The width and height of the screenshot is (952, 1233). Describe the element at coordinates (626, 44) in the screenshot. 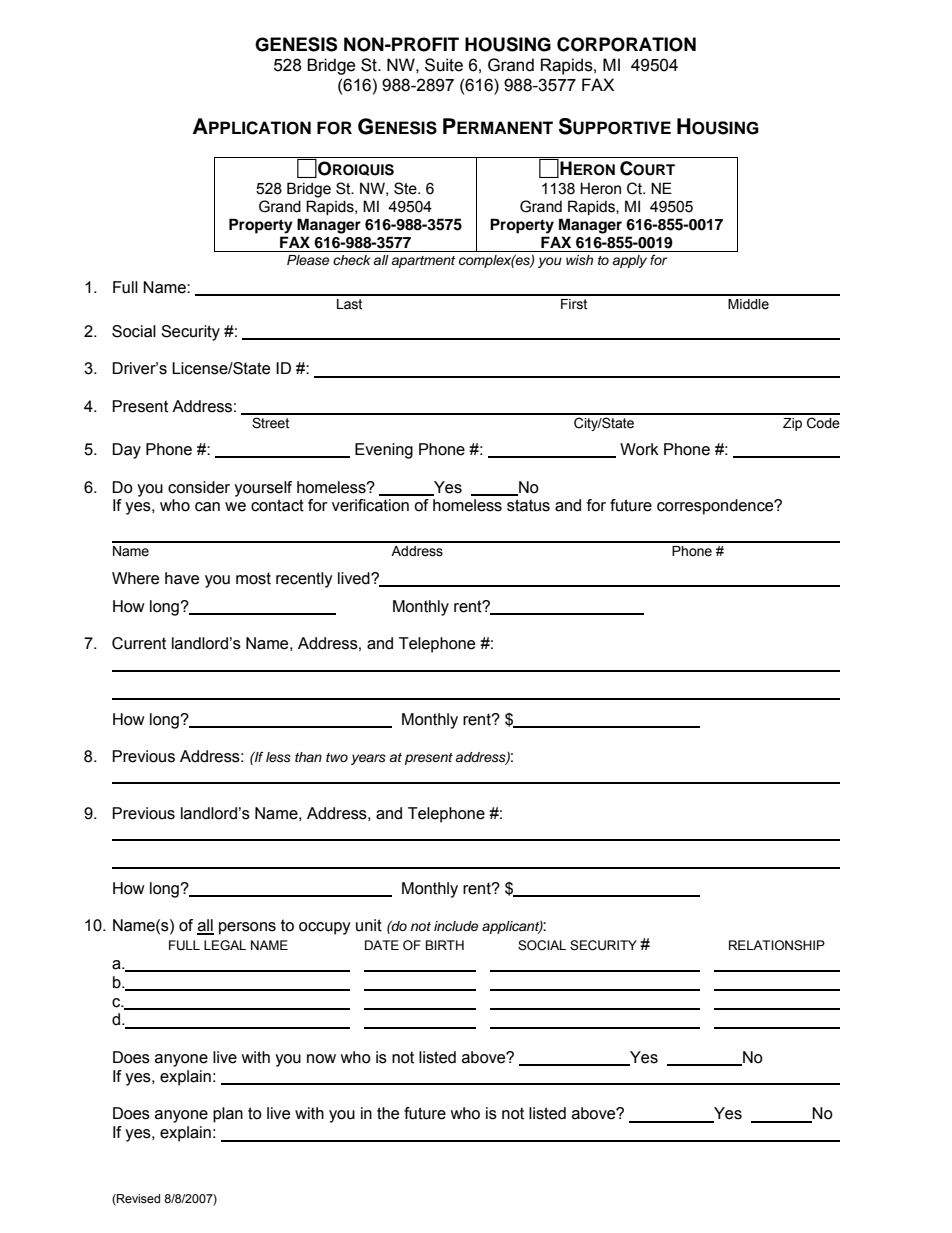

I see `CORPORATION` at that location.
